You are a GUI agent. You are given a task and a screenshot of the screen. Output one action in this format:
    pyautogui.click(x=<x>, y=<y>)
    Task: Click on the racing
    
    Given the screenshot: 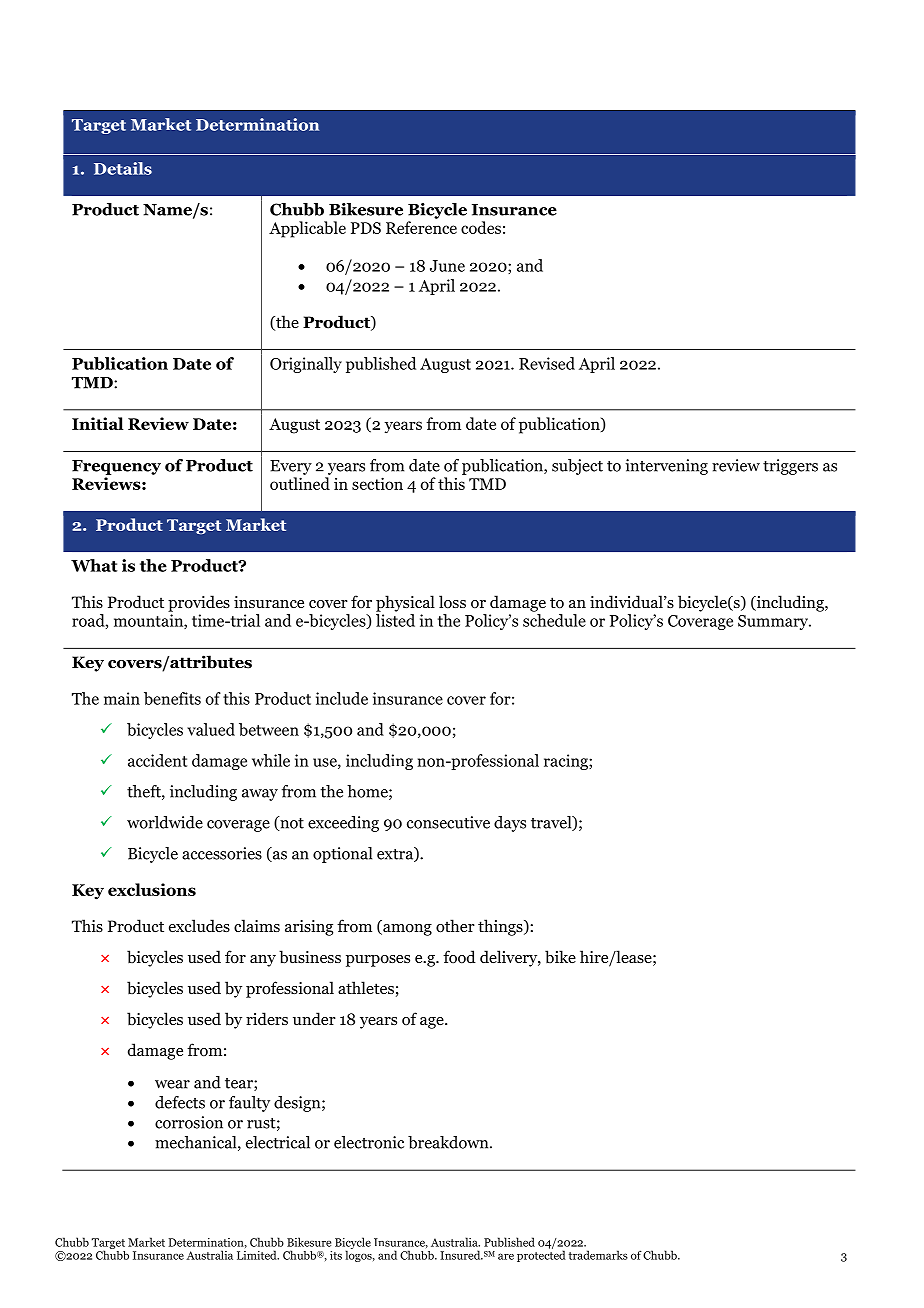 What is the action you would take?
    pyautogui.click(x=567, y=762)
